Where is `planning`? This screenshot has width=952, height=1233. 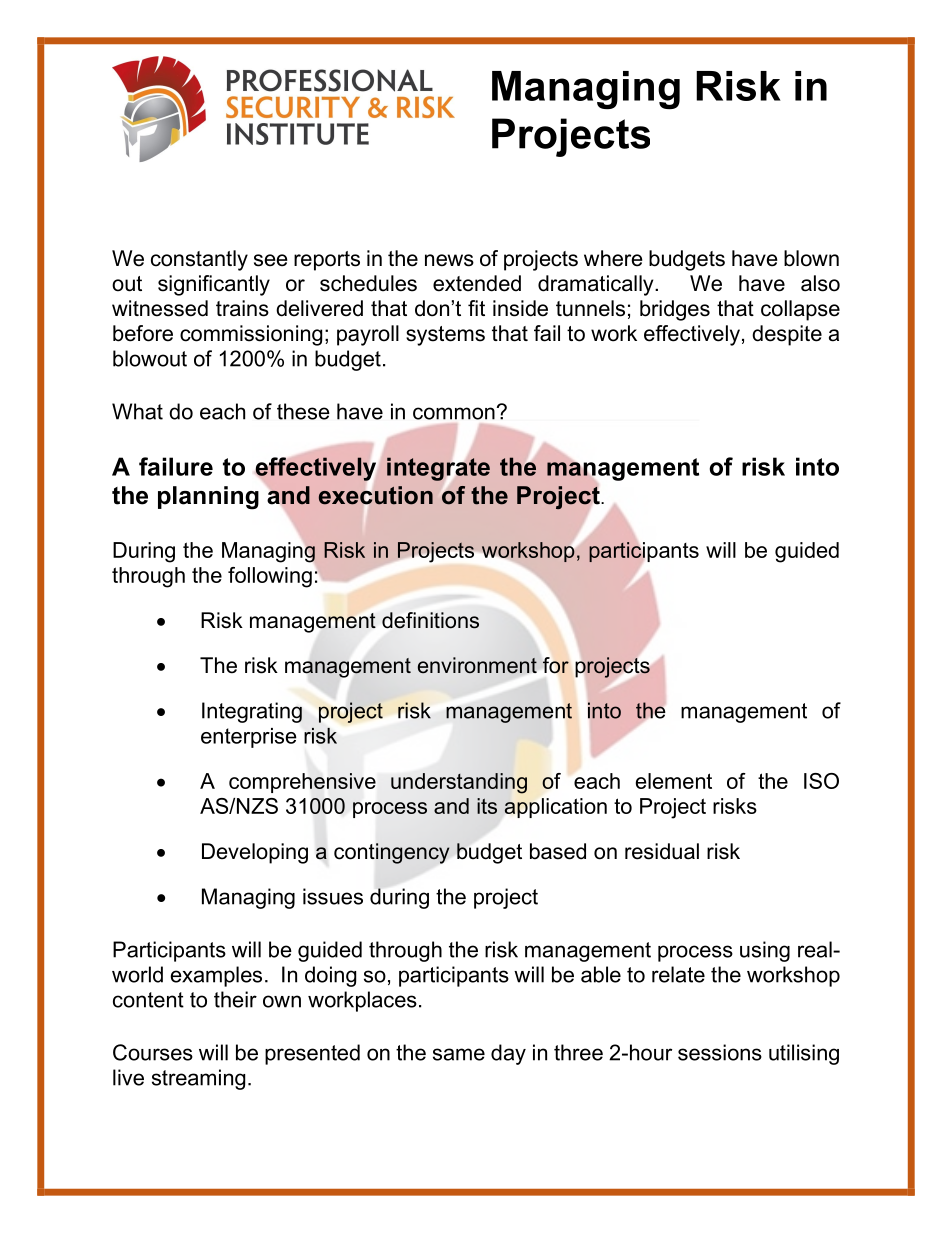
planning is located at coordinates (208, 498).
